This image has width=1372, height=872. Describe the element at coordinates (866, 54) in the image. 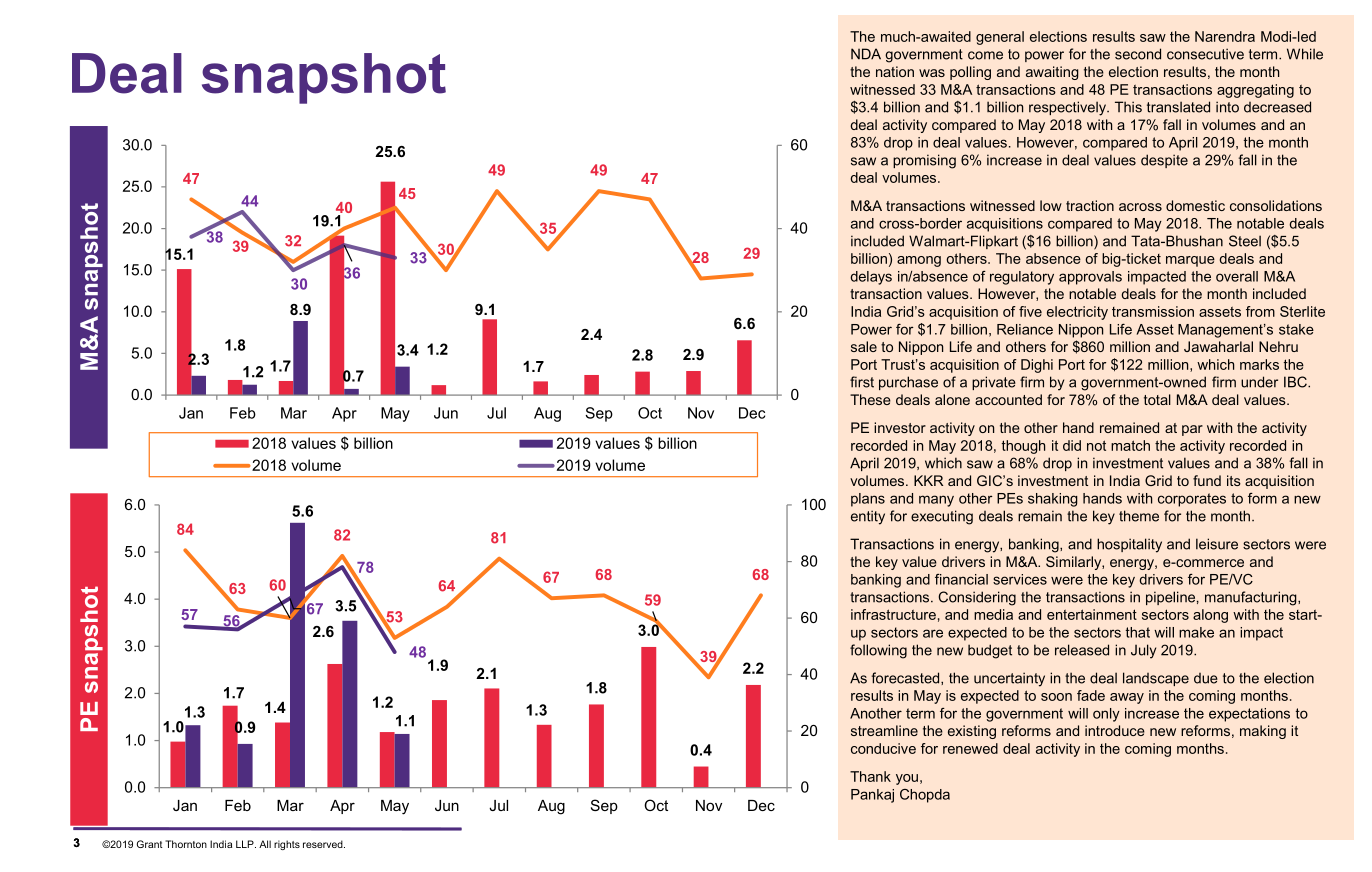

I see `NDA` at that location.
